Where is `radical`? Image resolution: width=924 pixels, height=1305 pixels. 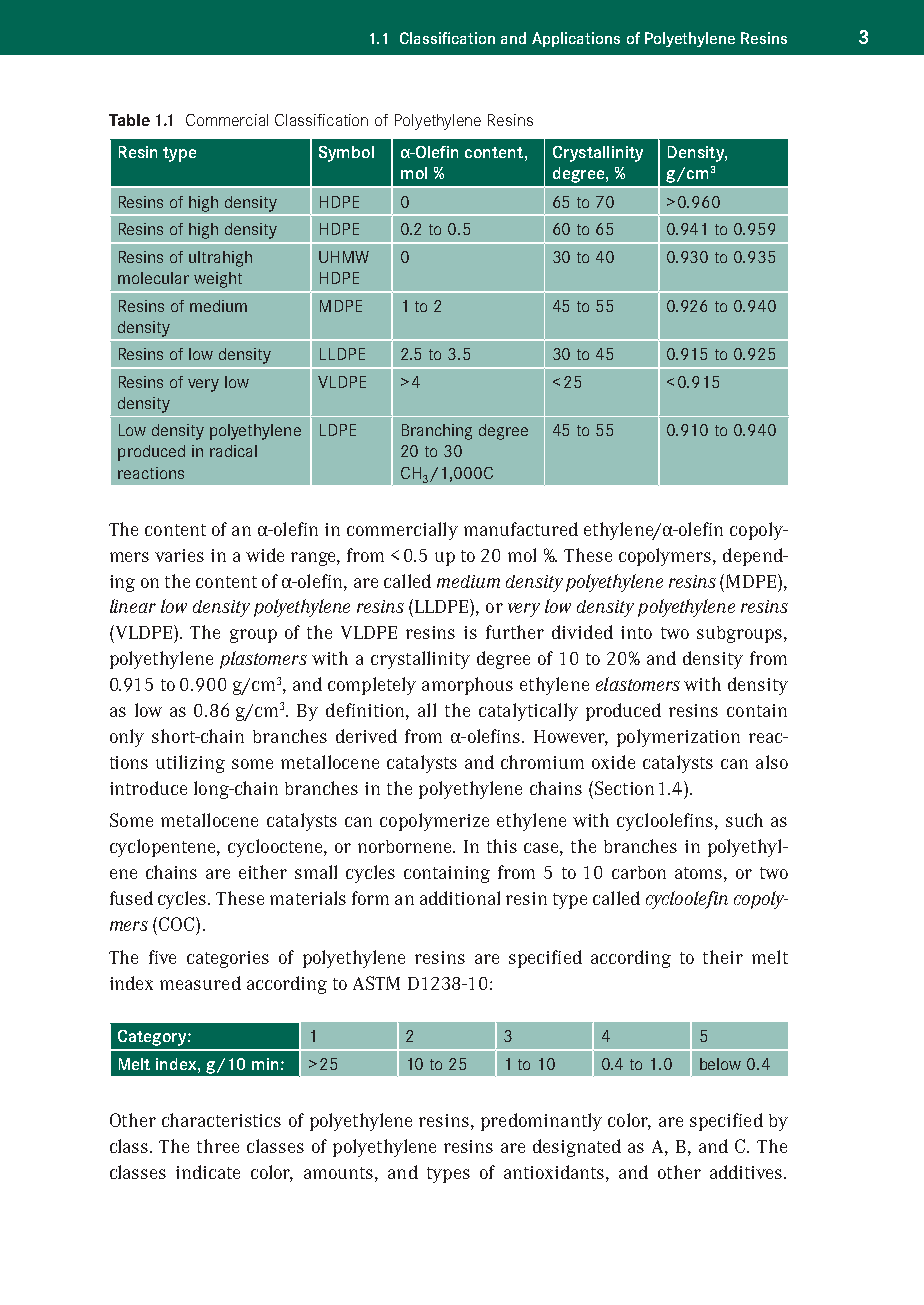 radical is located at coordinates (233, 451).
